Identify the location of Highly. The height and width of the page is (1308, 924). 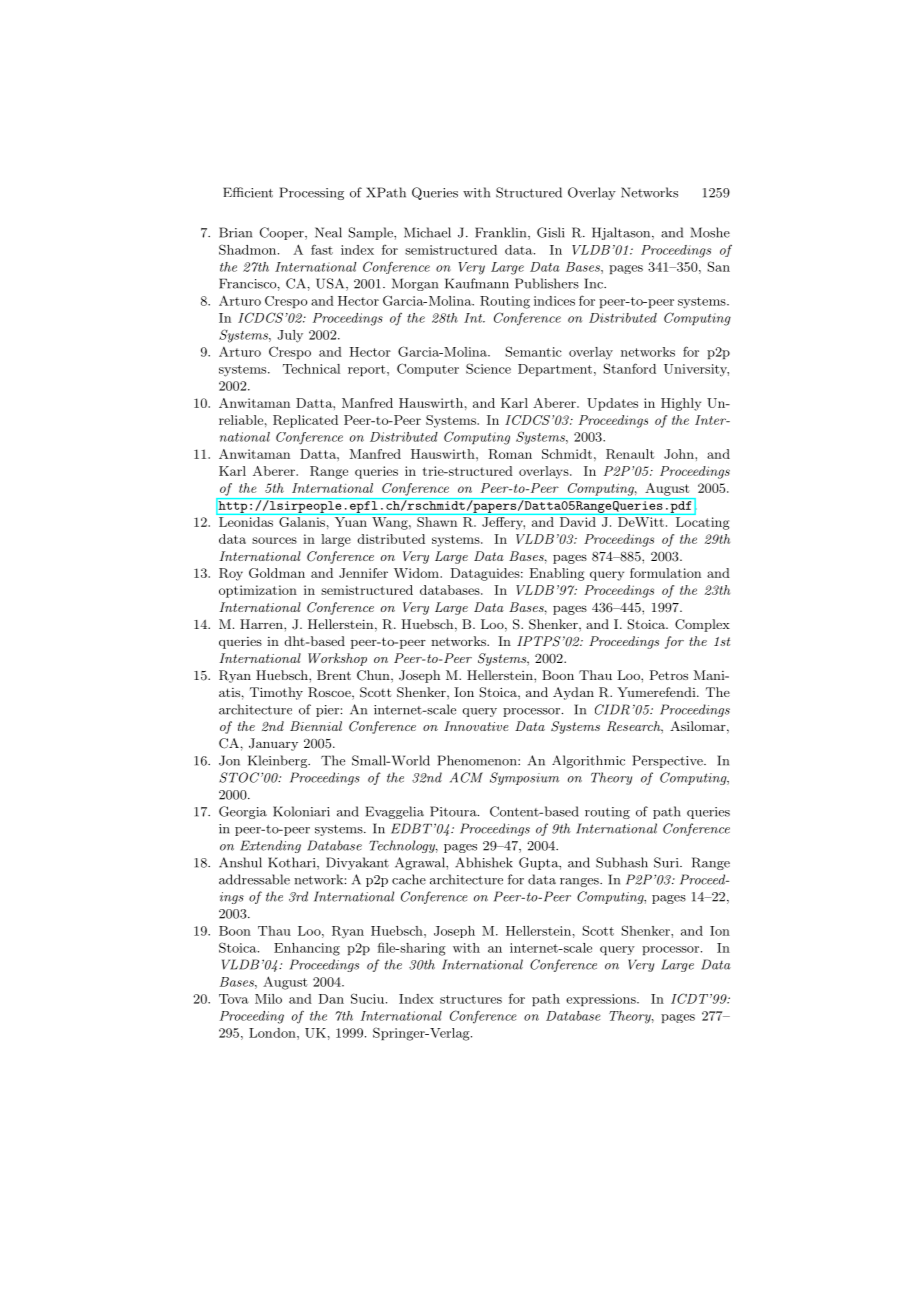
(681, 404).
